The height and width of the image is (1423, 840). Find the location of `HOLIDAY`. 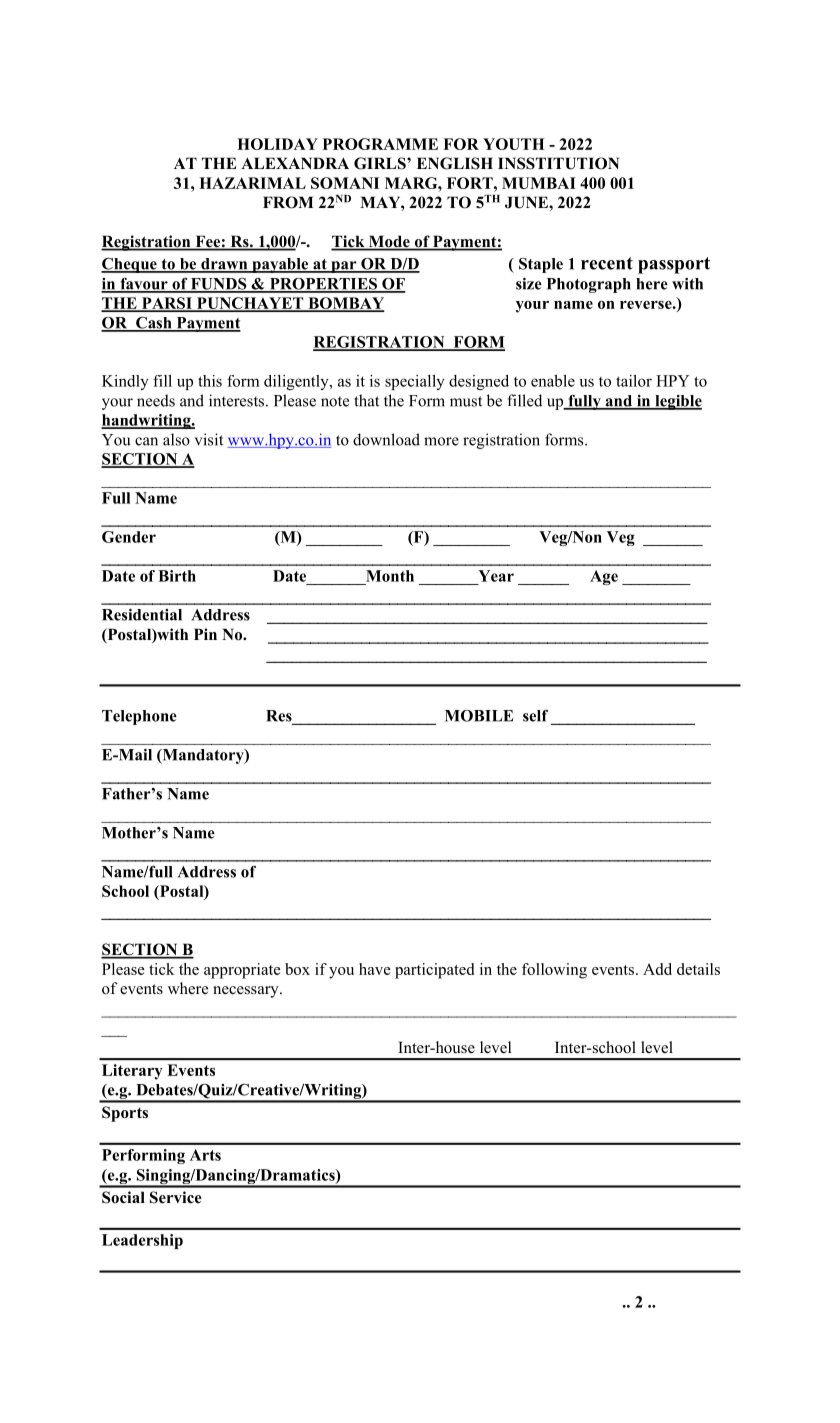

HOLIDAY is located at coordinates (277, 144).
